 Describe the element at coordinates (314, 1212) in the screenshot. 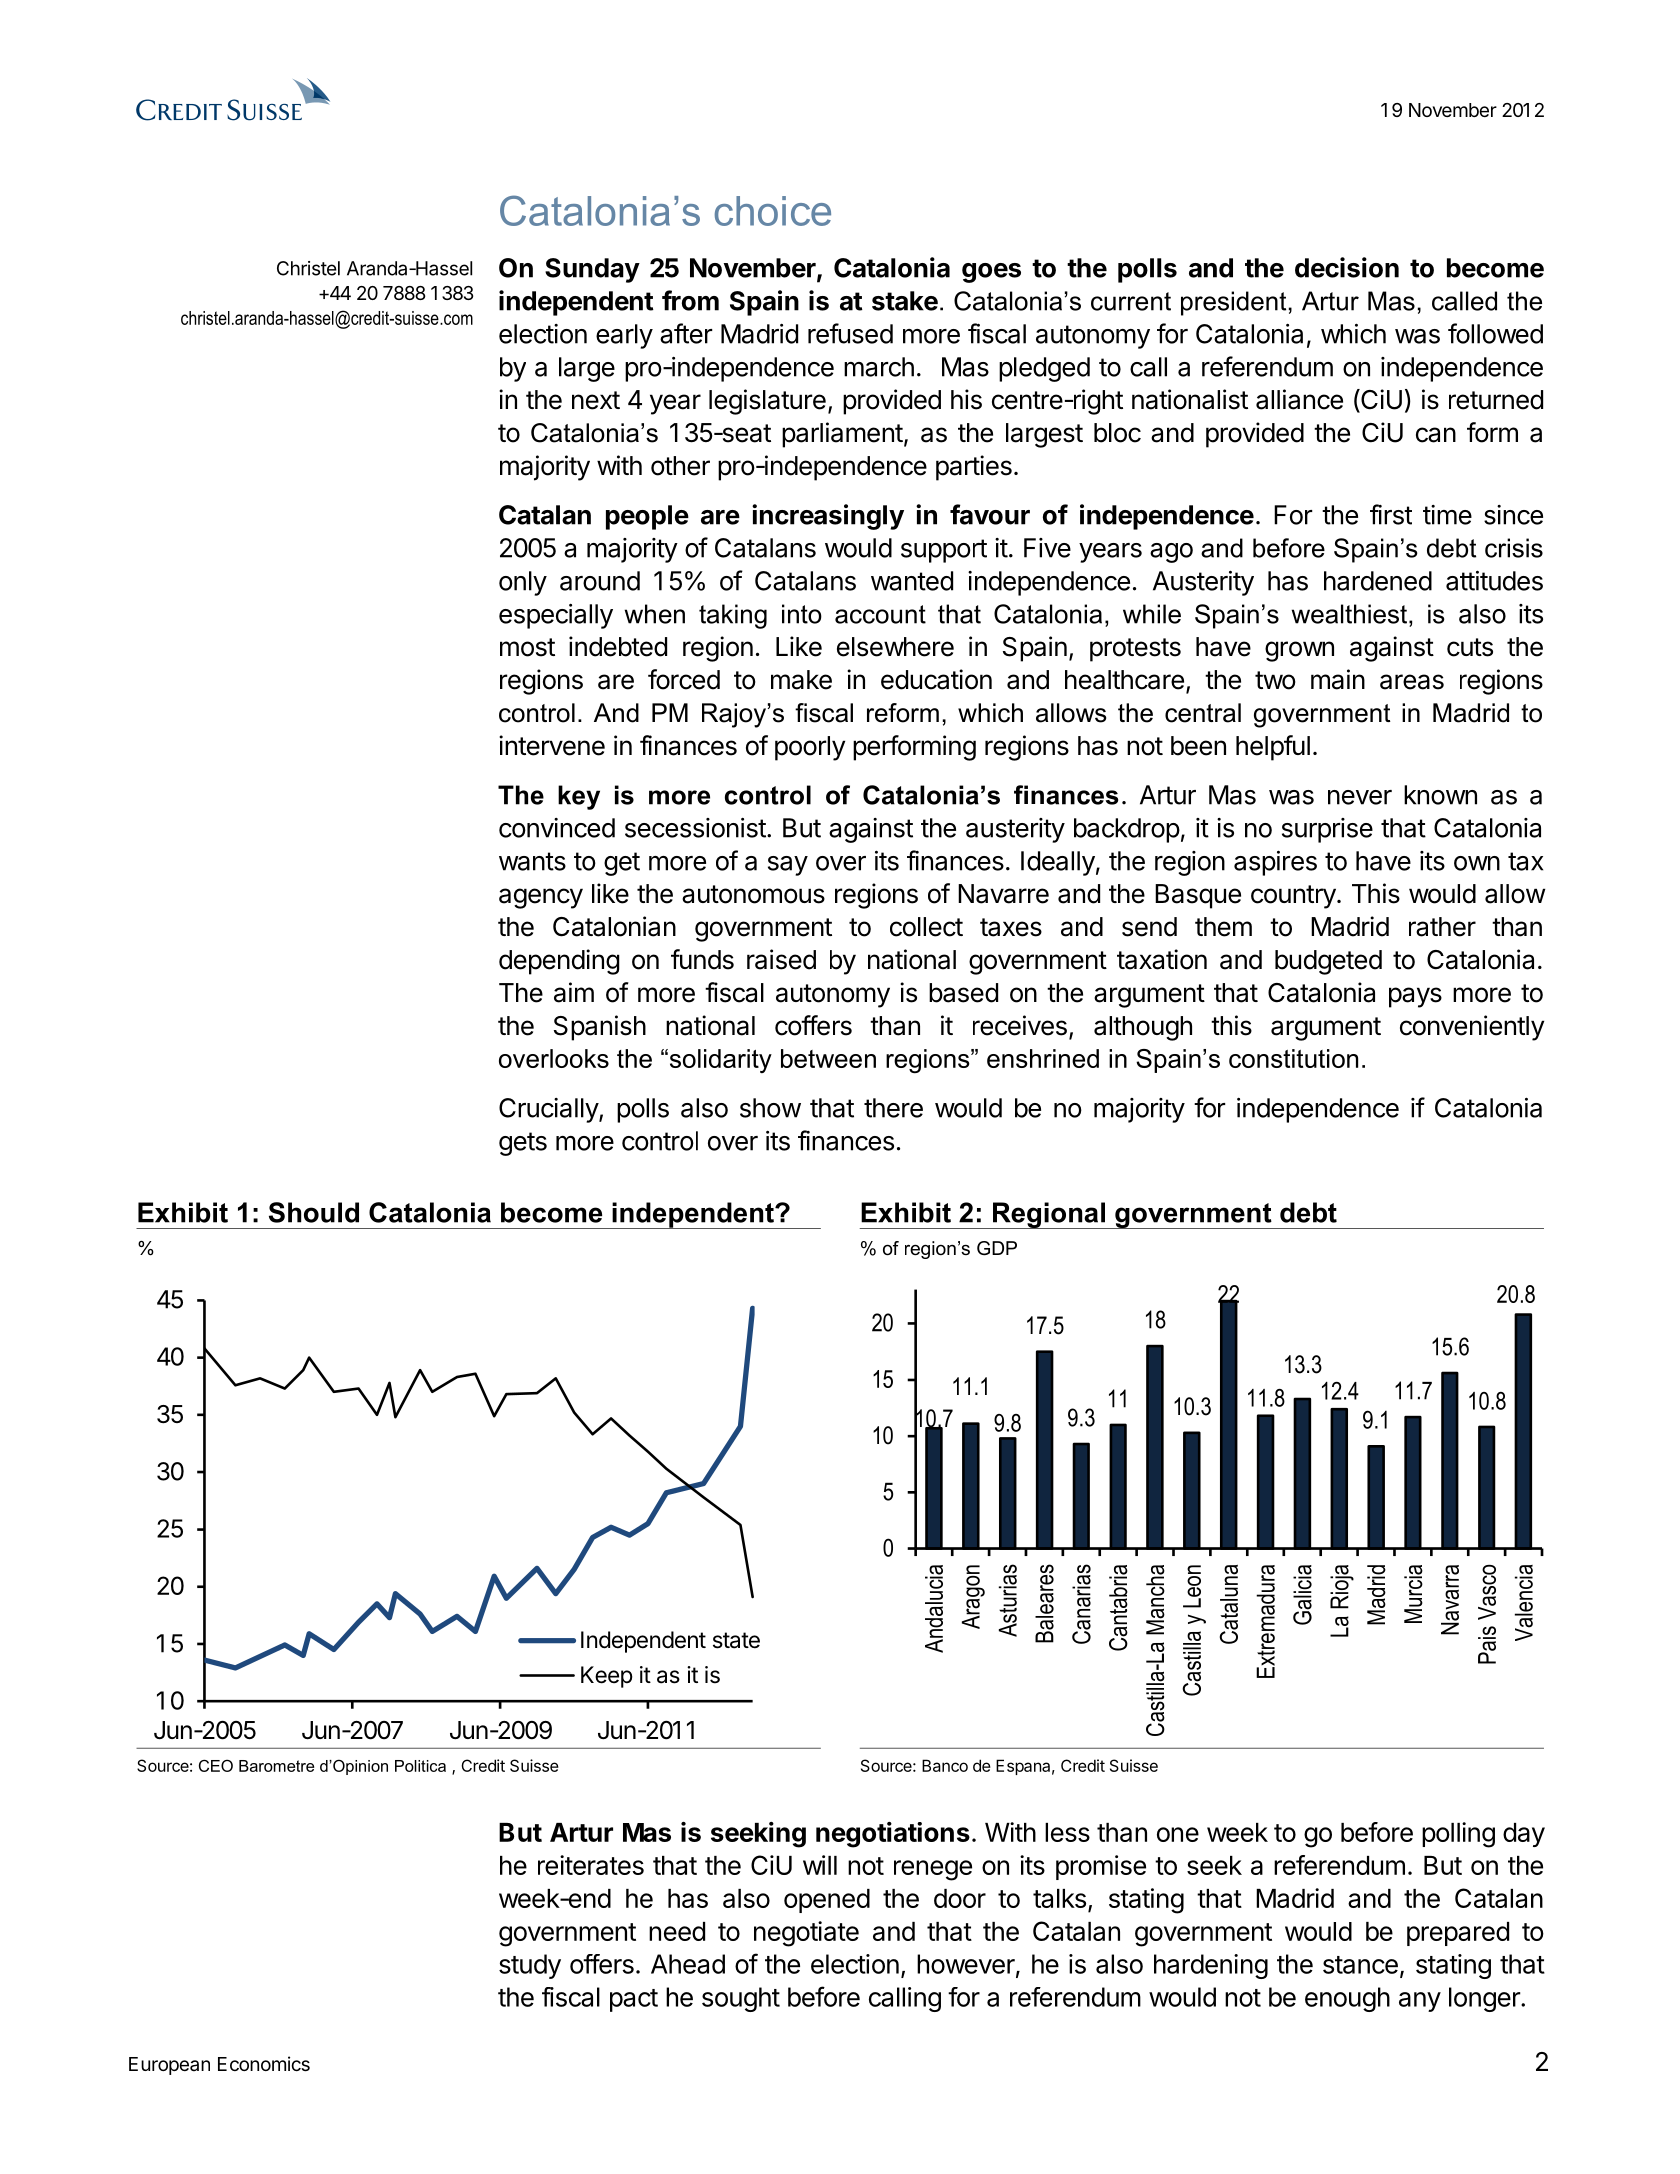

I see `Should` at that location.
